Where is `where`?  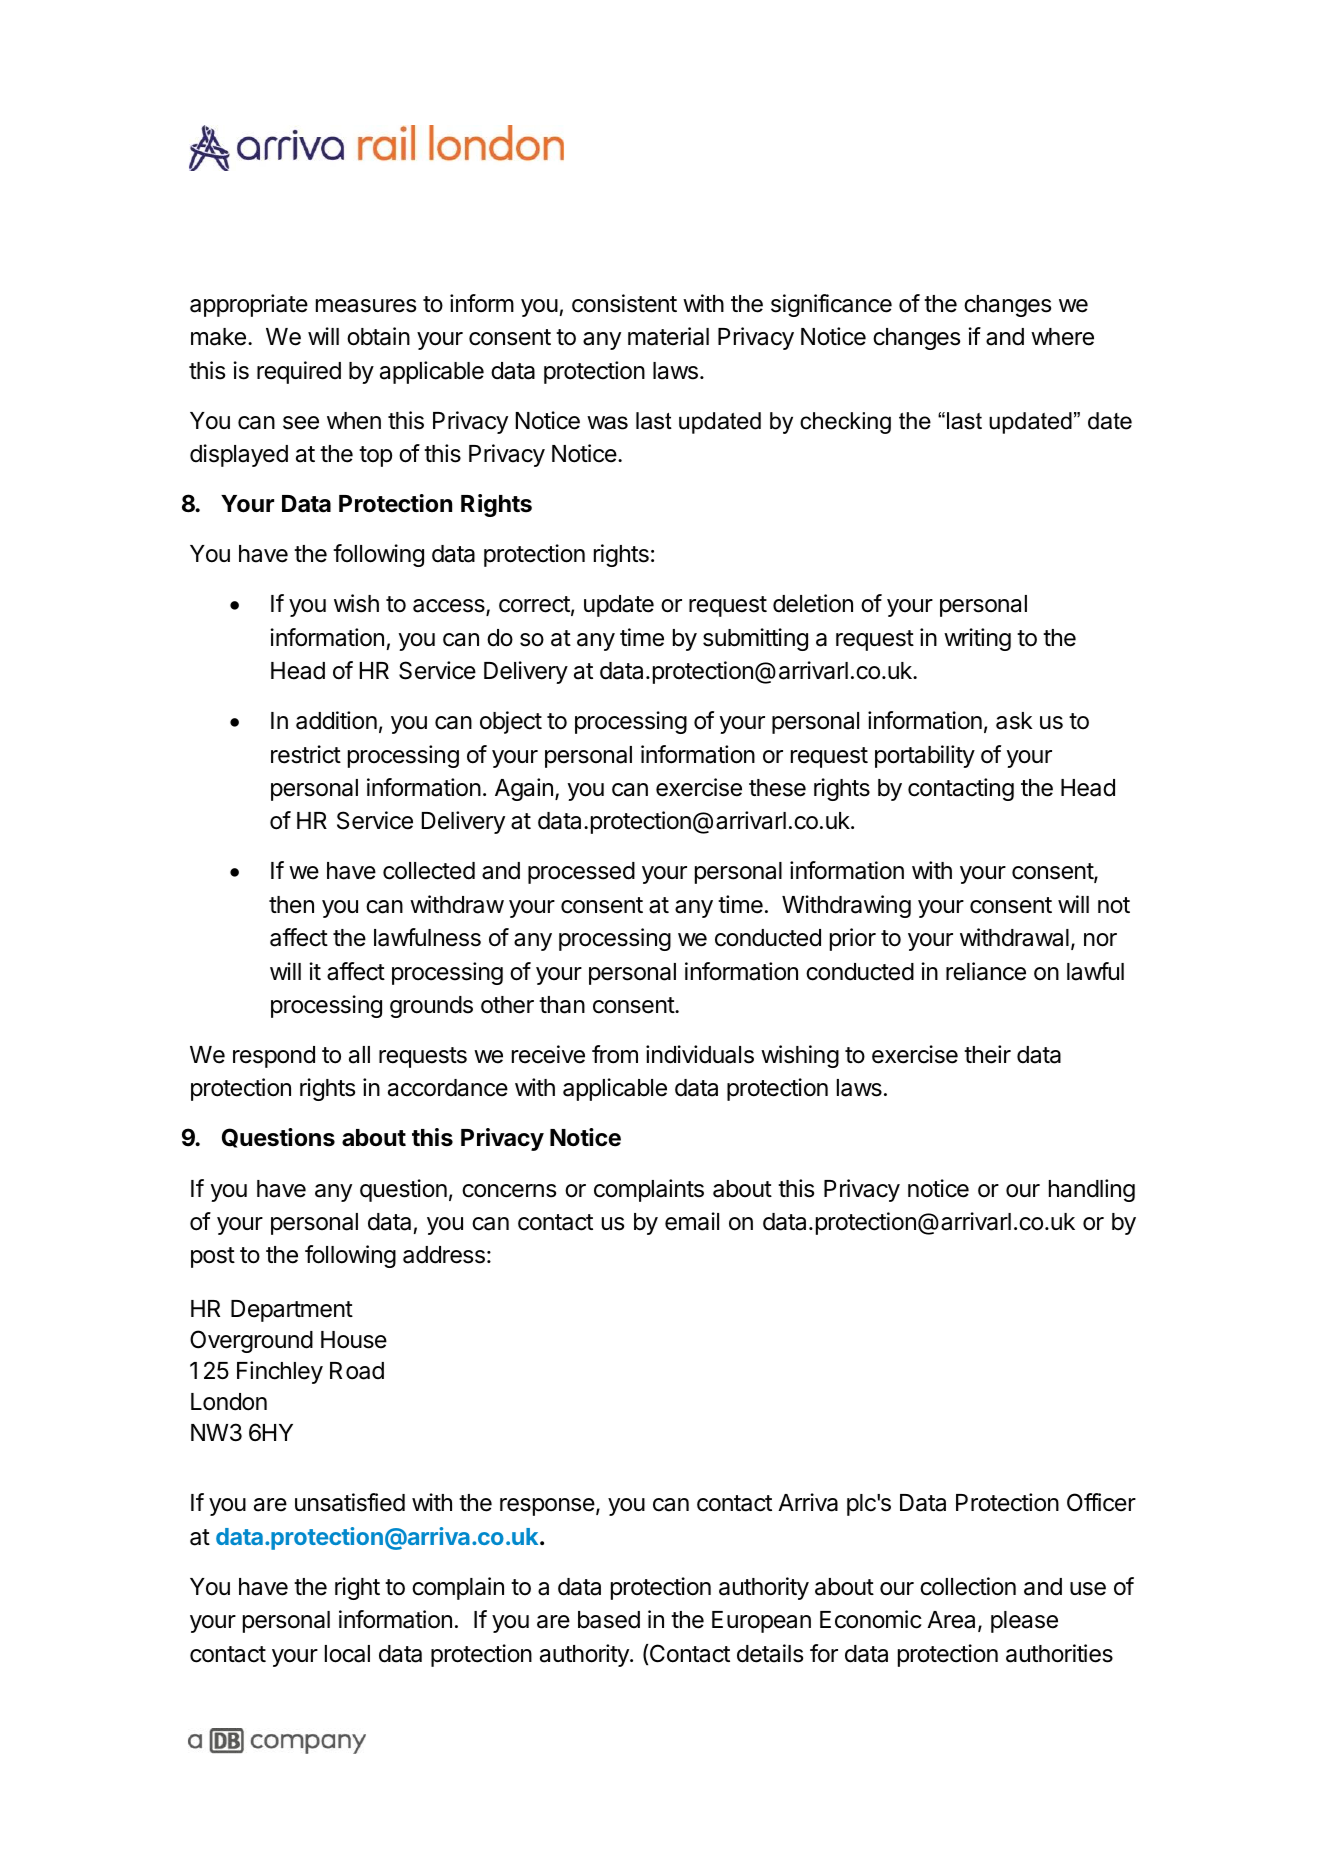
where is located at coordinates (1062, 337).
